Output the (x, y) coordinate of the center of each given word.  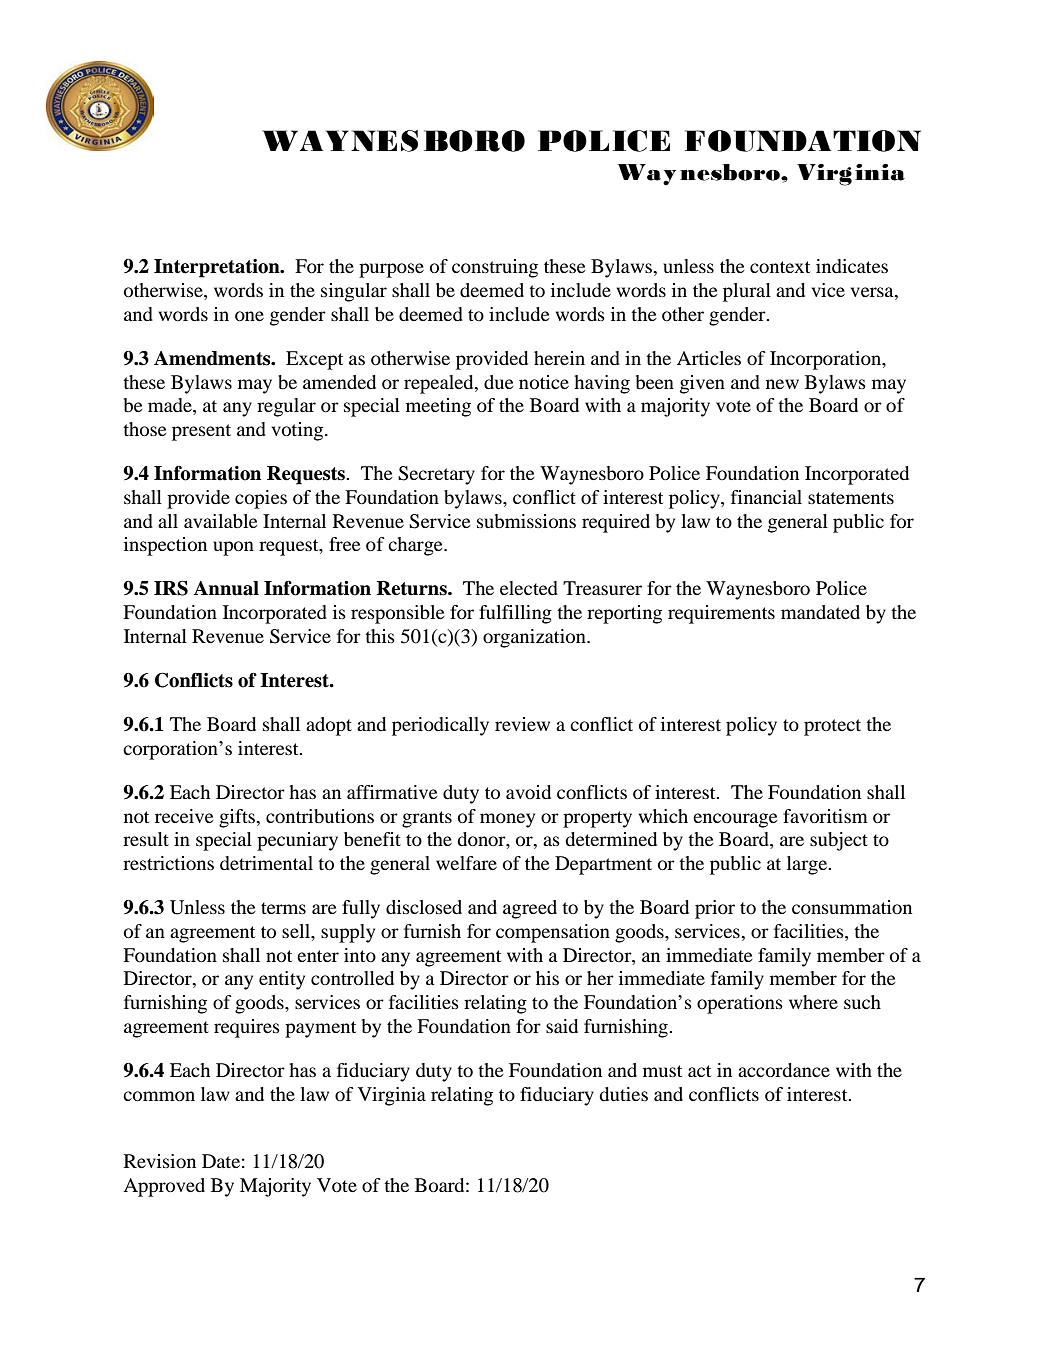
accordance (784, 1070)
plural (747, 292)
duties (623, 1094)
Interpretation (218, 268)
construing (495, 268)
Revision (160, 1161)
